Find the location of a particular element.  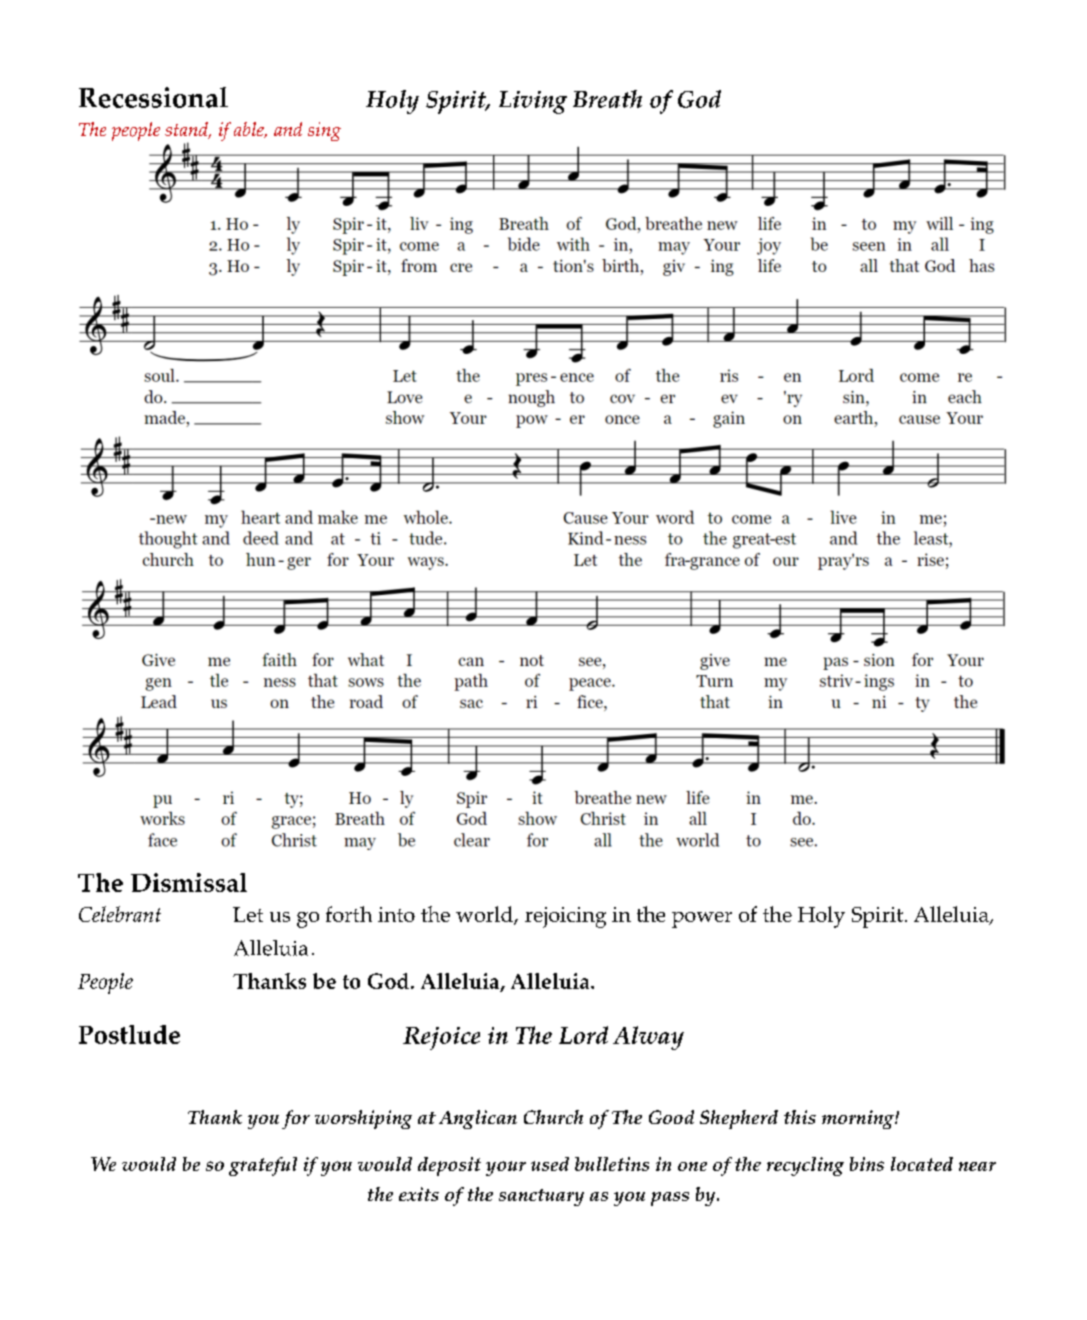

Celebrant is located at coordinates (120, 914).
